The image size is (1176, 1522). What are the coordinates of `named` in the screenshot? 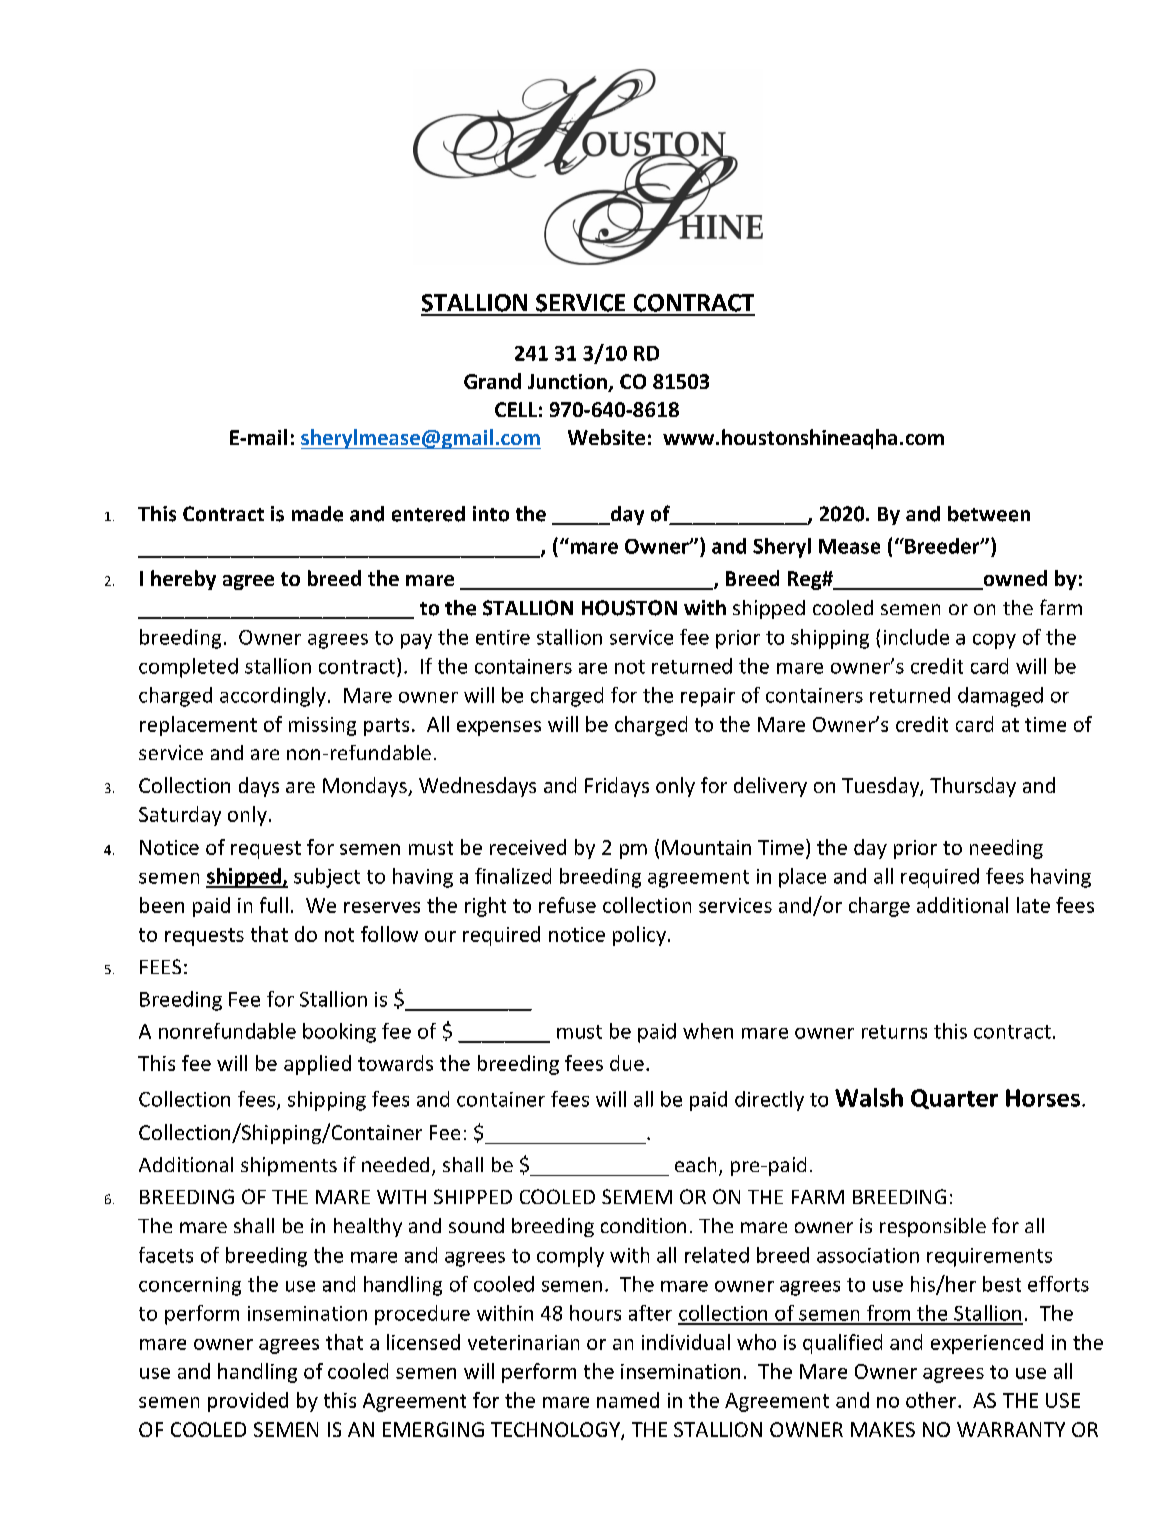 It's located at (628, 1400).
